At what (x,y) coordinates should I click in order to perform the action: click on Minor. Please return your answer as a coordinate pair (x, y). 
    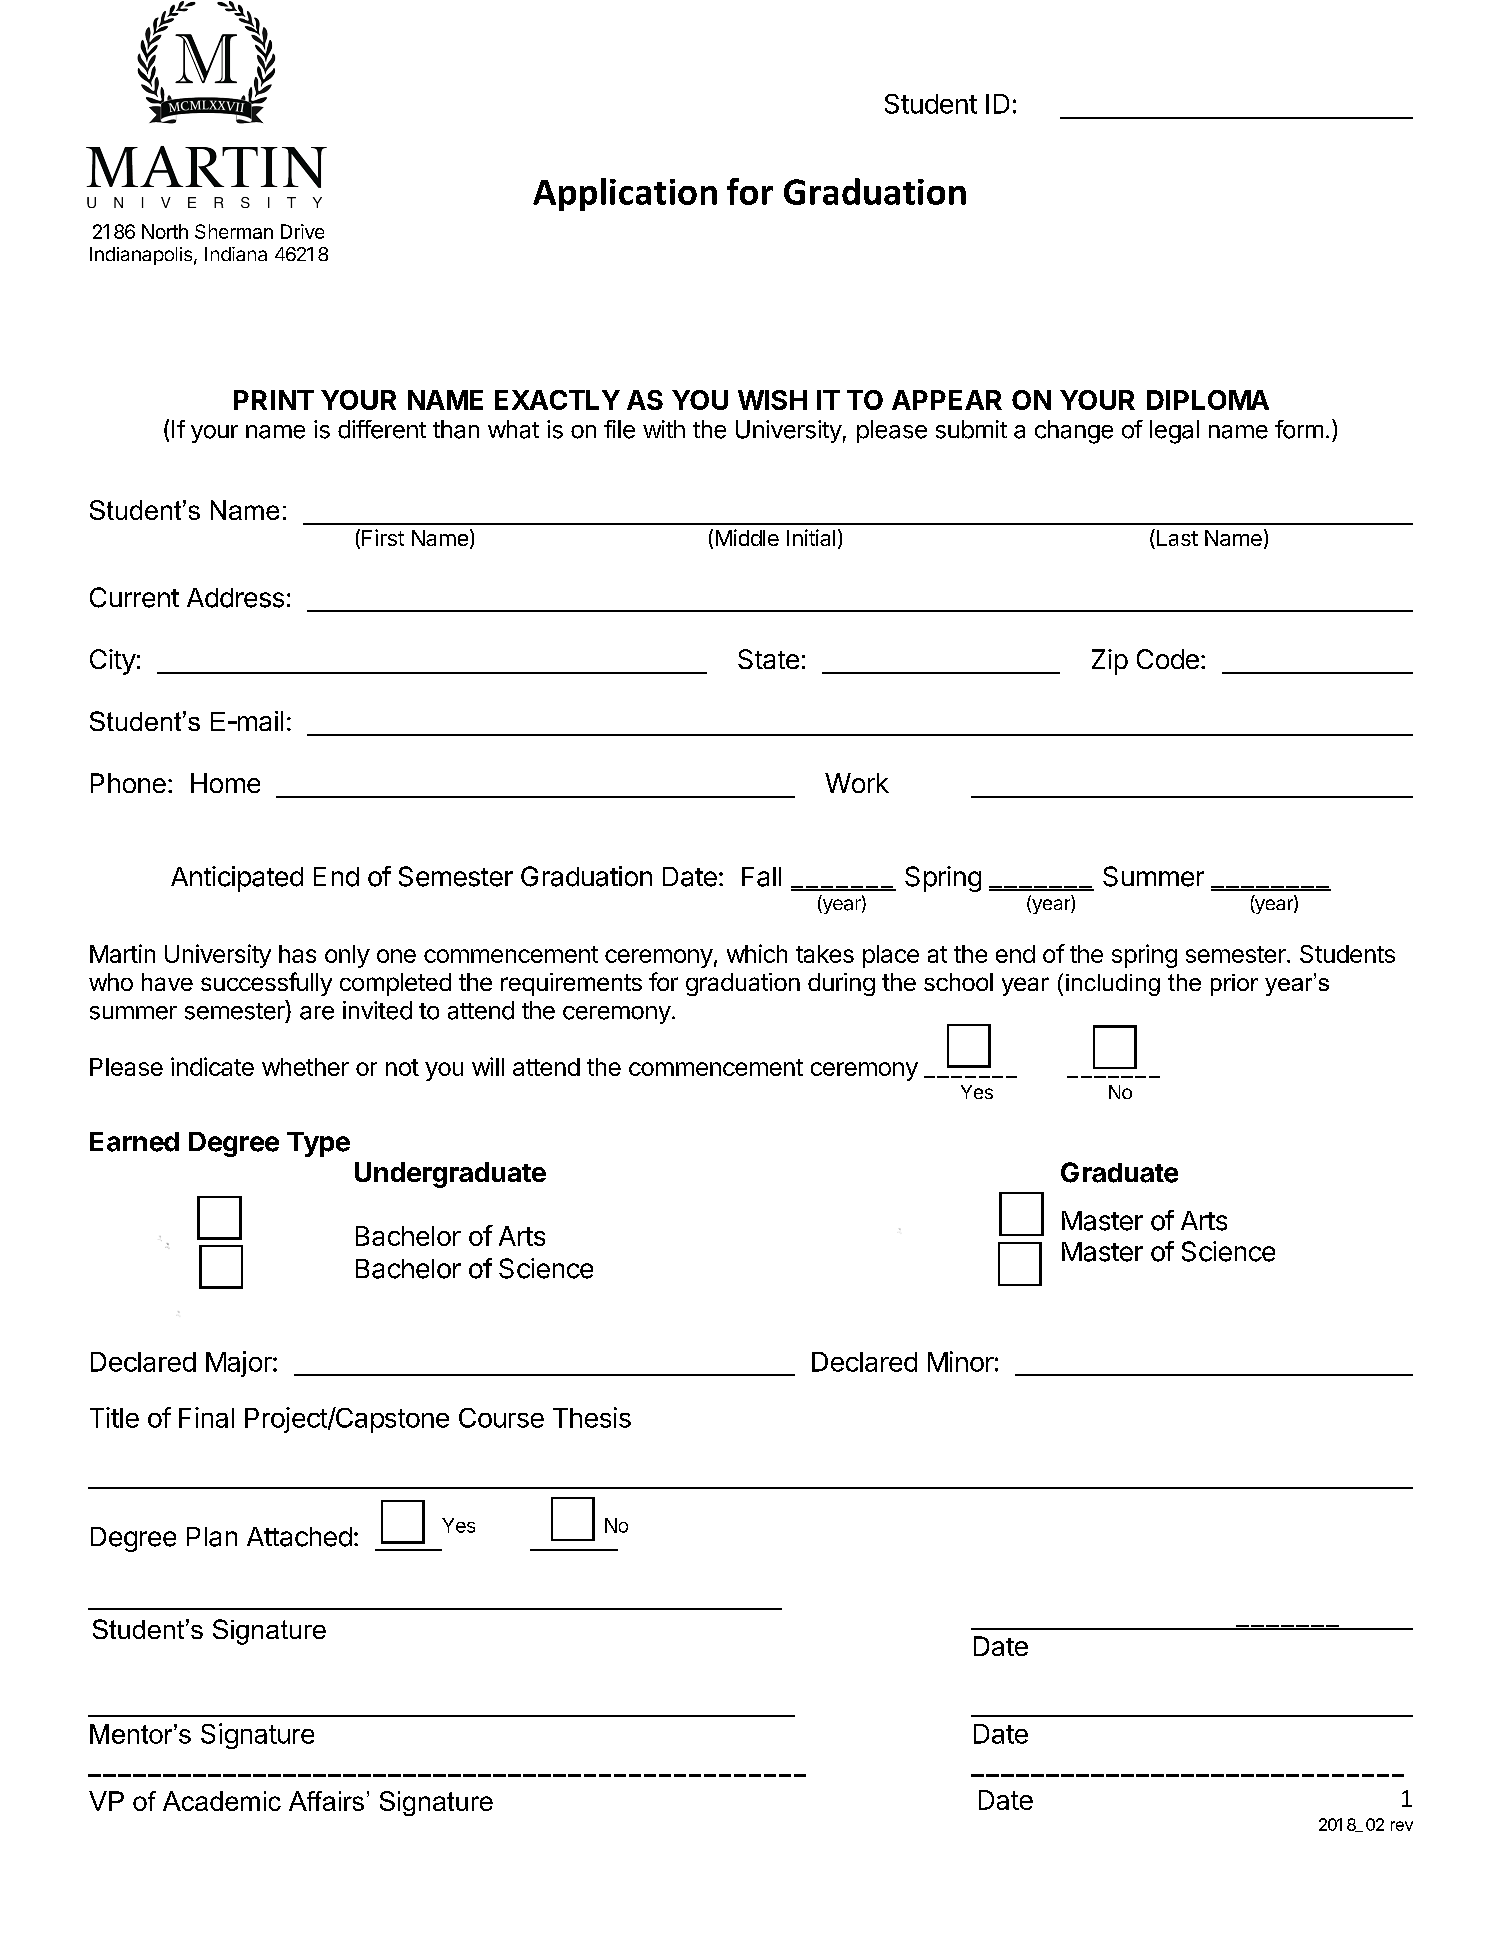
    Looking at the image, I should click on (961, 1361).
